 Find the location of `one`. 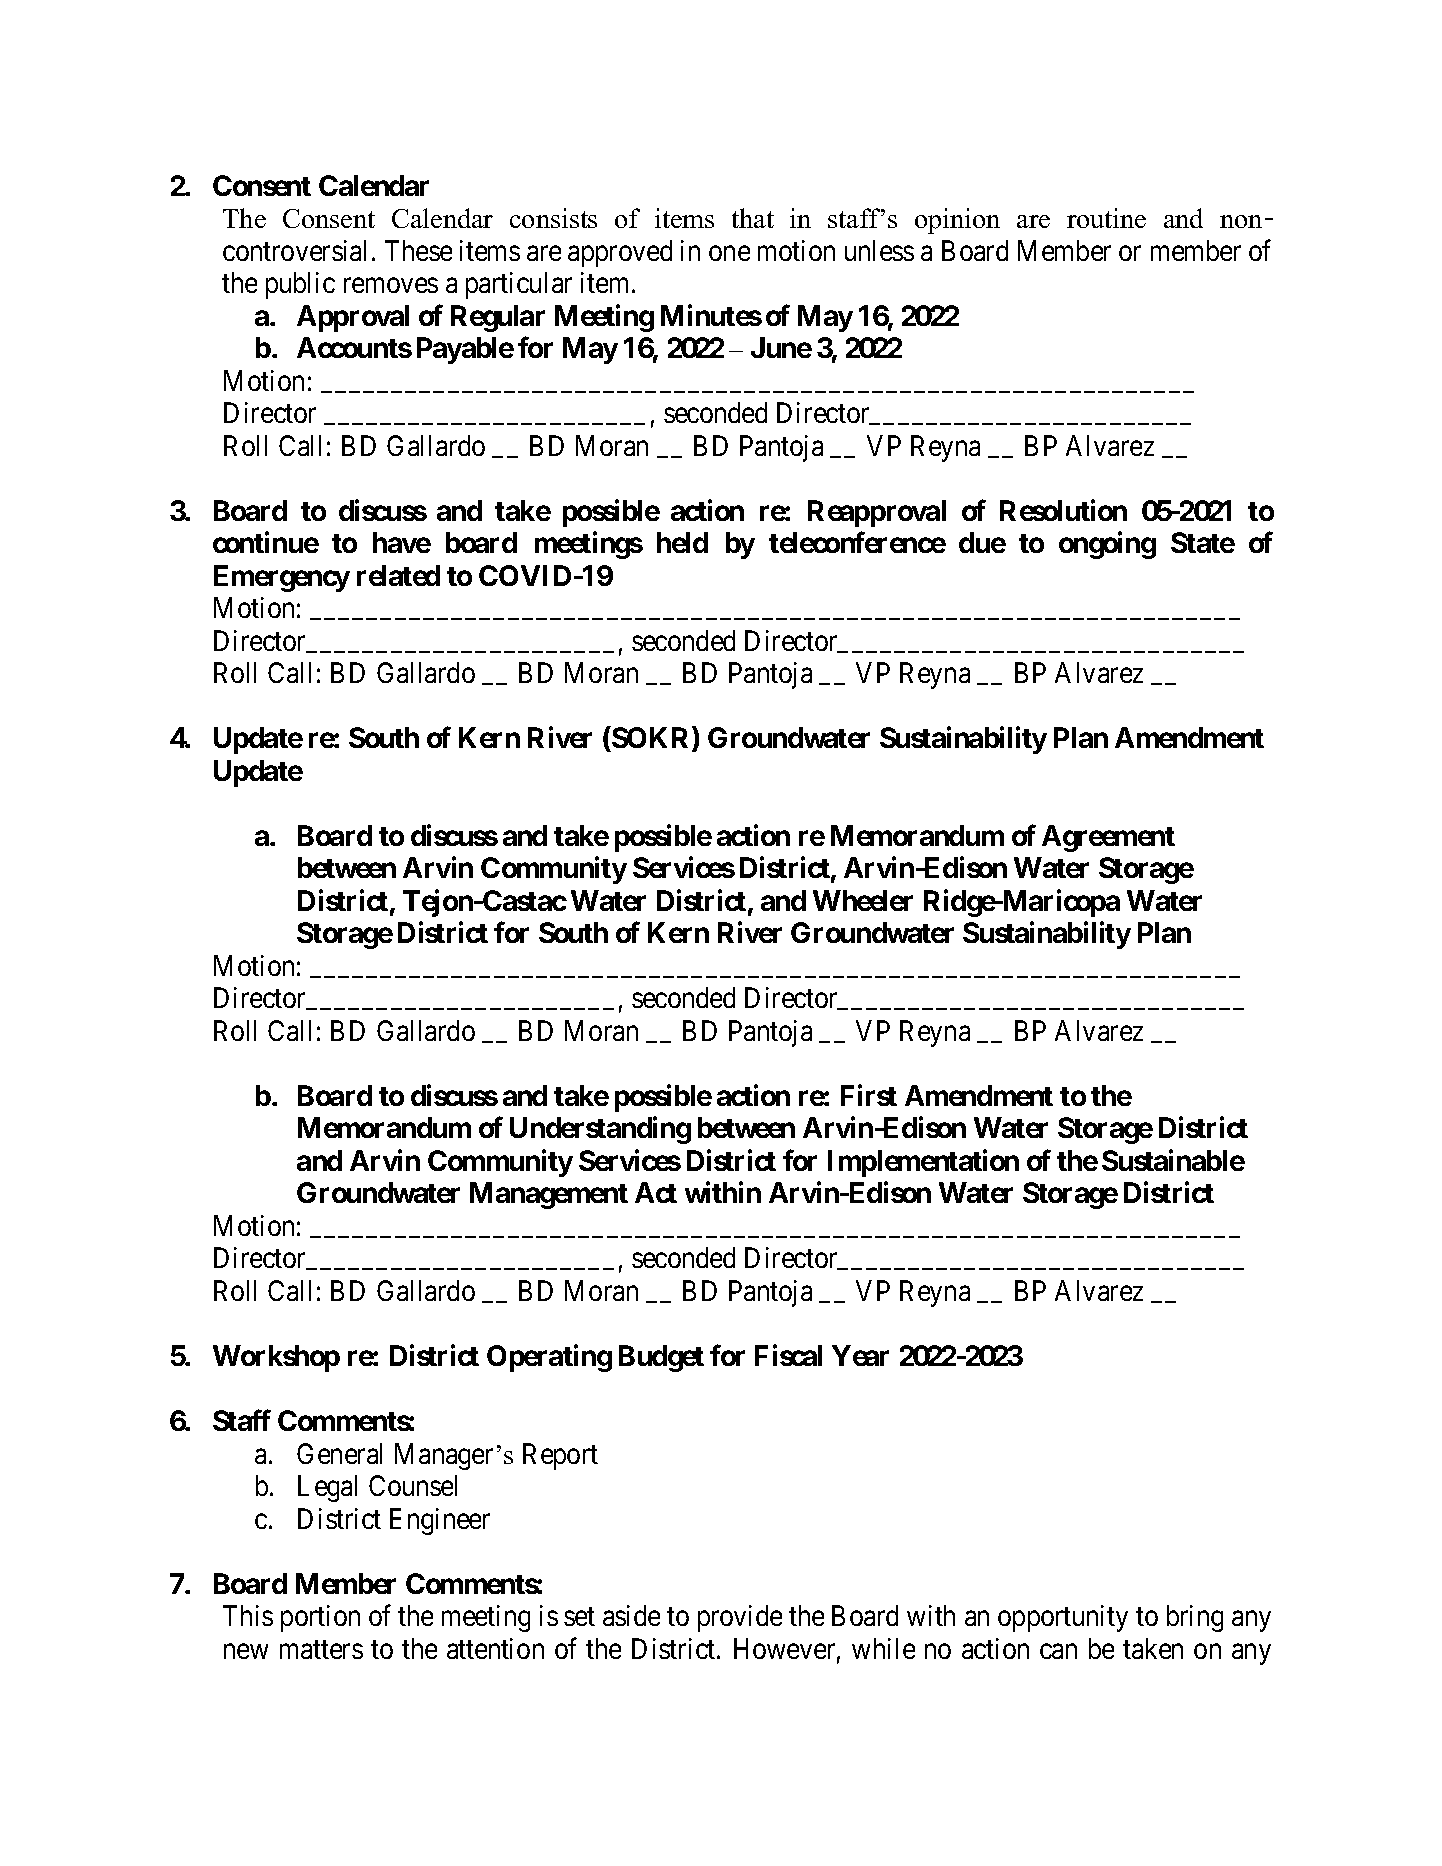

one is located at coordinates (729, 253).
